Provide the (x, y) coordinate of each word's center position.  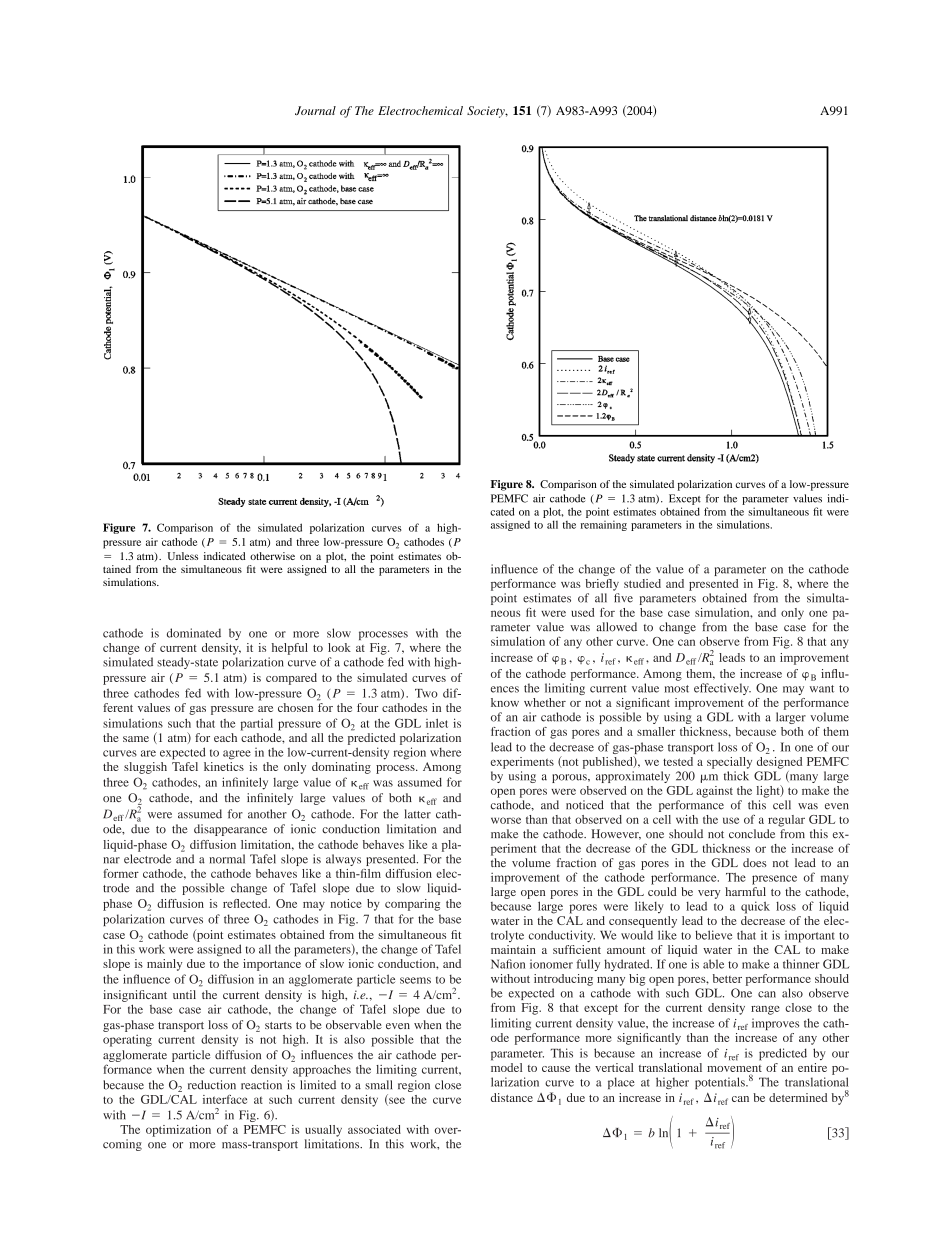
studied (642, 583)
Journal (315, 110)
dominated (194, 633)
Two (426, 693)
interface (225, 1099)
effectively (722, 689)
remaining (604, 525)
